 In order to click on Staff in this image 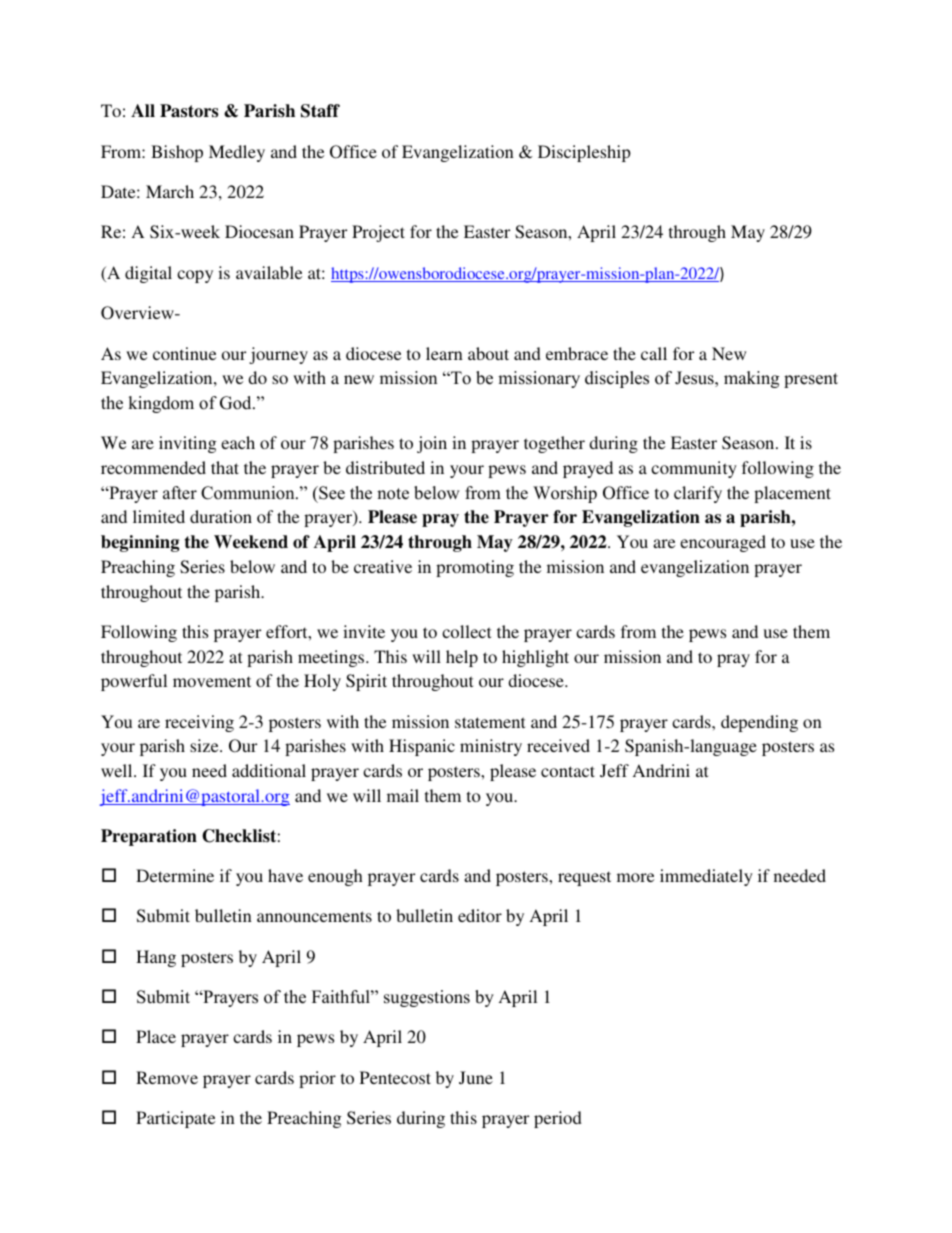, I will do `click(320, 111)`.
